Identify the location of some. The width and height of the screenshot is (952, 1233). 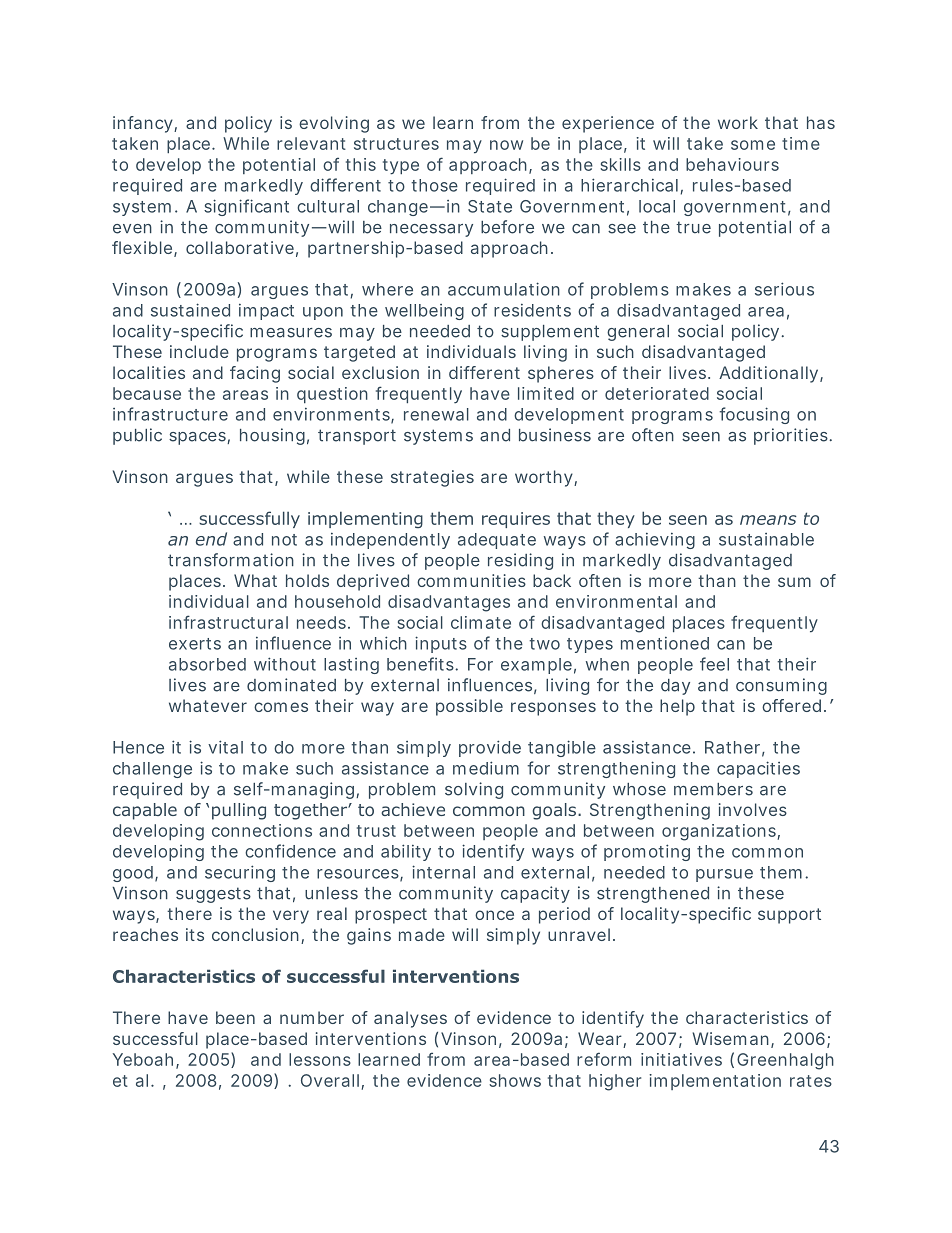
(753, 145).
